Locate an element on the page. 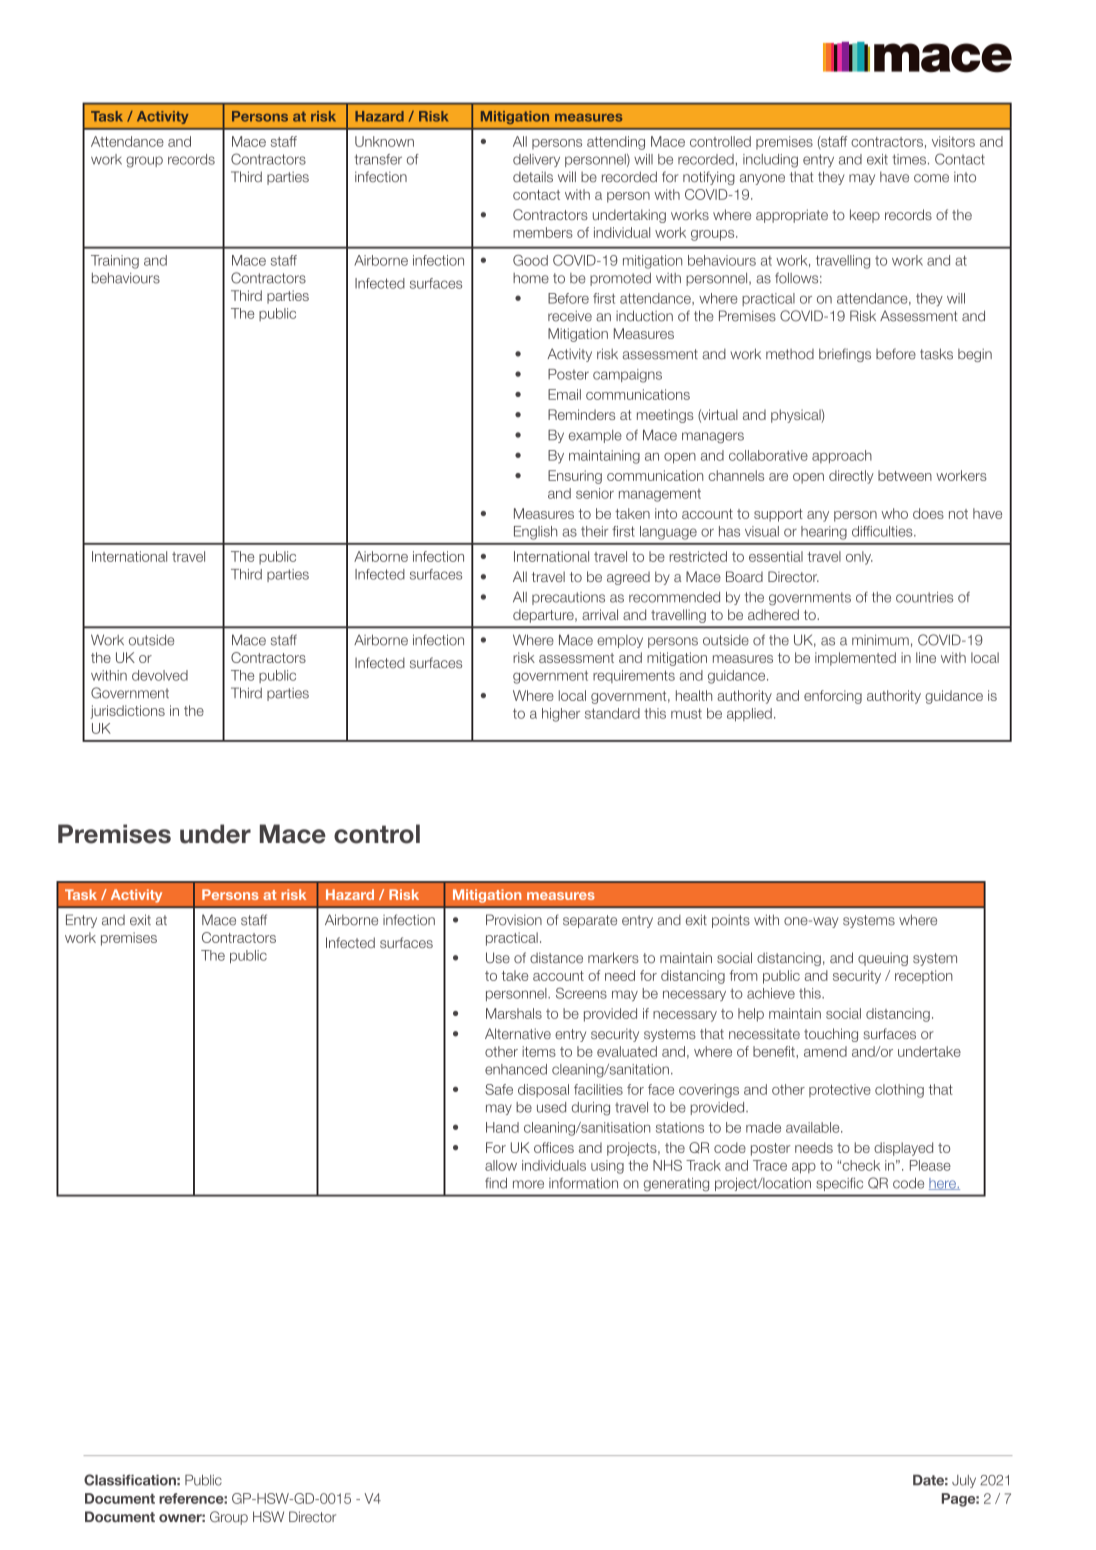 The width and height of the document is (1096, 1550). Training is located at coordinates (115, 262).
